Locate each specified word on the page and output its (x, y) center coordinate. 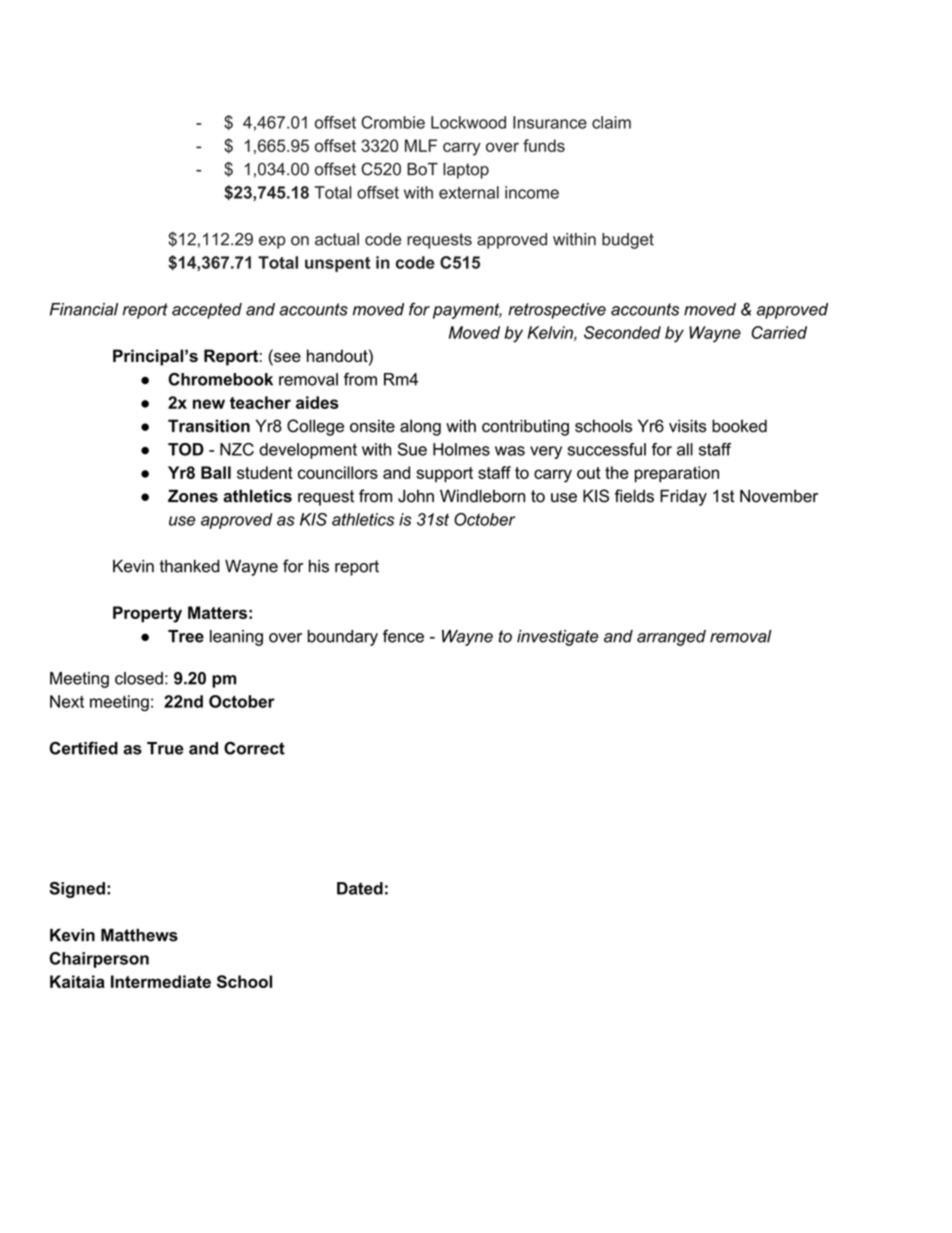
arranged (671, 638)
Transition (209, 426)
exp (272, 242)
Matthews (139, 935)
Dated (360, 888)
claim (611, 122)
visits (688, 426)
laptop (466, 171)
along (420, 427)
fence (403, 636)
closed (139, 678)
